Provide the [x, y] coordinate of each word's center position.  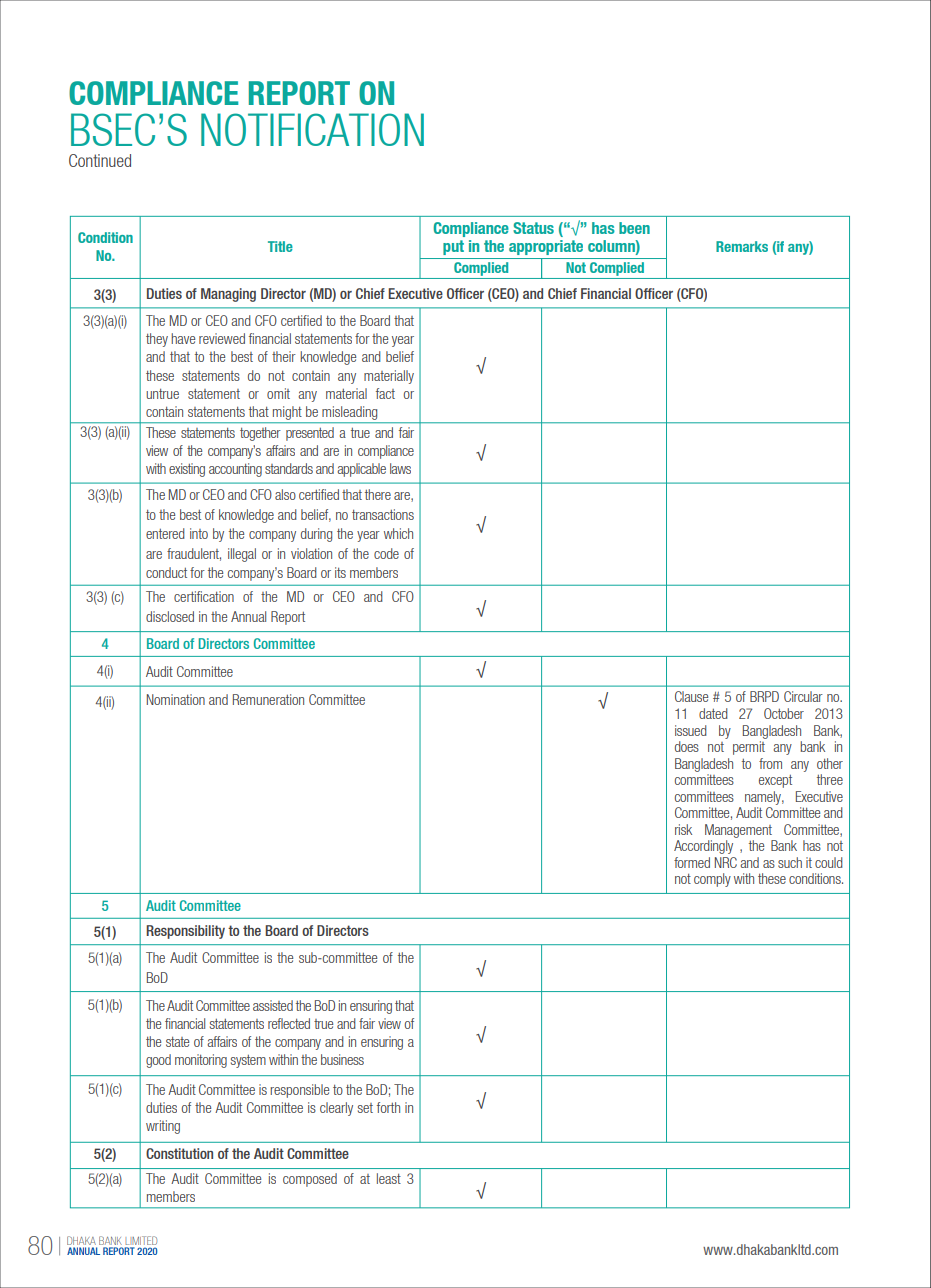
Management [738, 831]
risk [683, 829]
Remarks [742, 246]
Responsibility [185, 932]
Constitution [179, 1153]
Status [533, 228]
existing [187, 470]
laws [400, 468]
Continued [100, 160]
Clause [691, 696]
